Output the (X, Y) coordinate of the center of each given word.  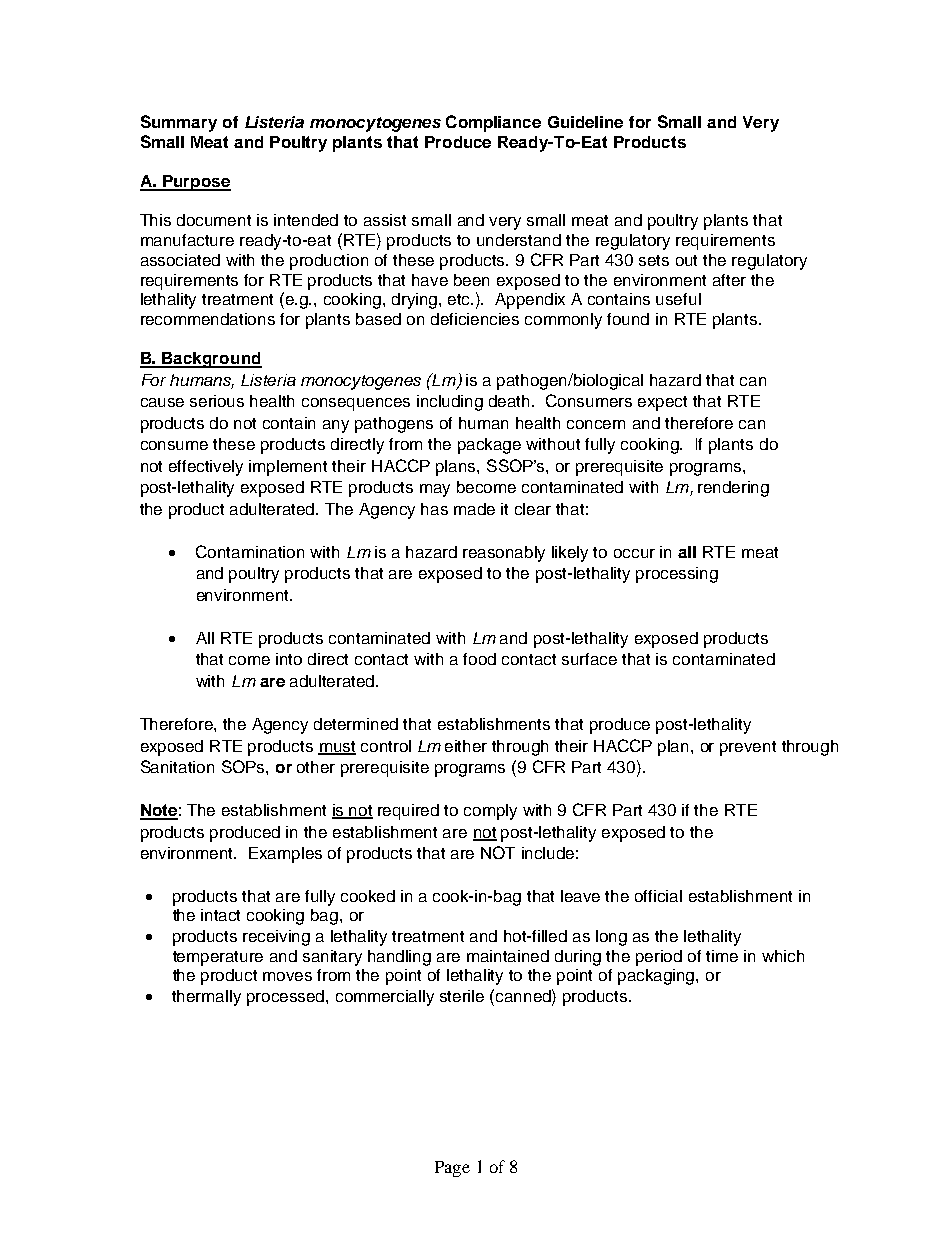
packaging (657, 977)
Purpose (196, 183)
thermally (206, 998)
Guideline (585, 122)
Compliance (493, 123)
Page (452, 1169)
